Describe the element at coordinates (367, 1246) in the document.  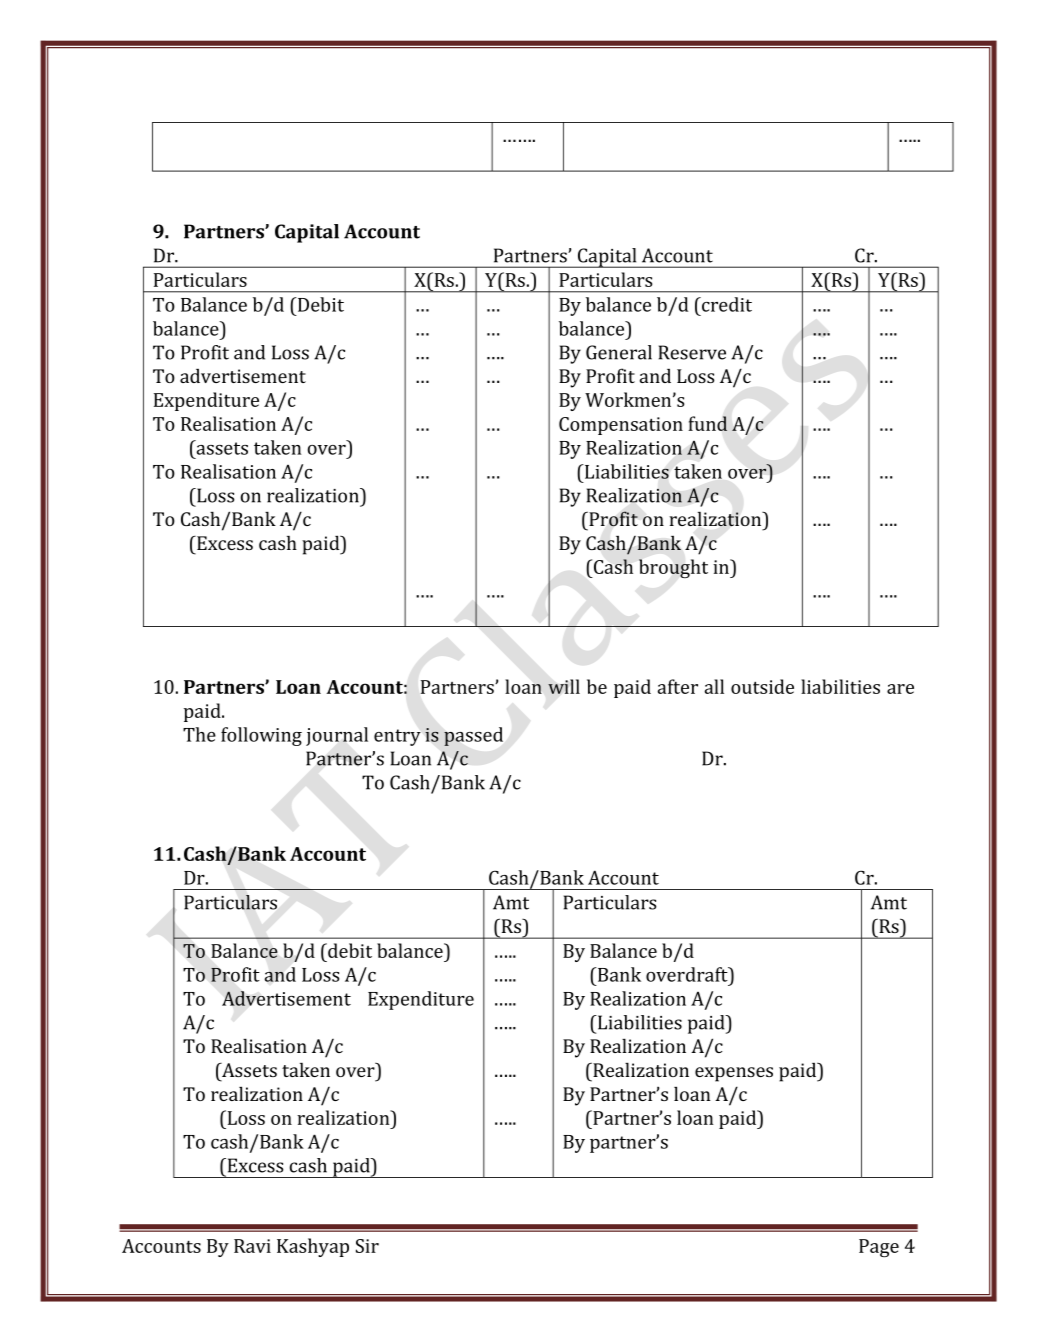
I see `Sir` at that location.
